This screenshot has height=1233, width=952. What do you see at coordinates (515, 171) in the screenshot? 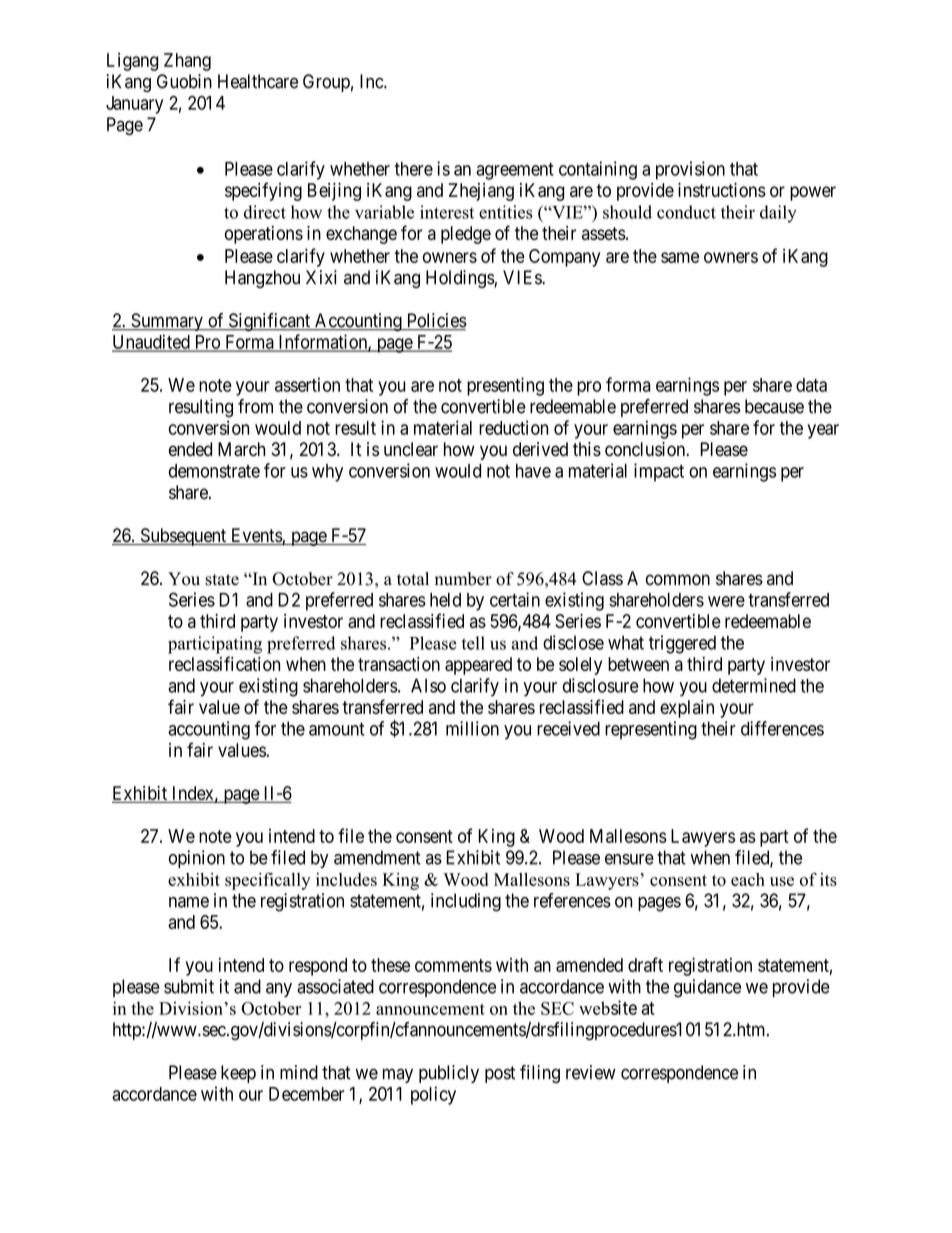
I see `agreement` at bounding box center [515, 171].
